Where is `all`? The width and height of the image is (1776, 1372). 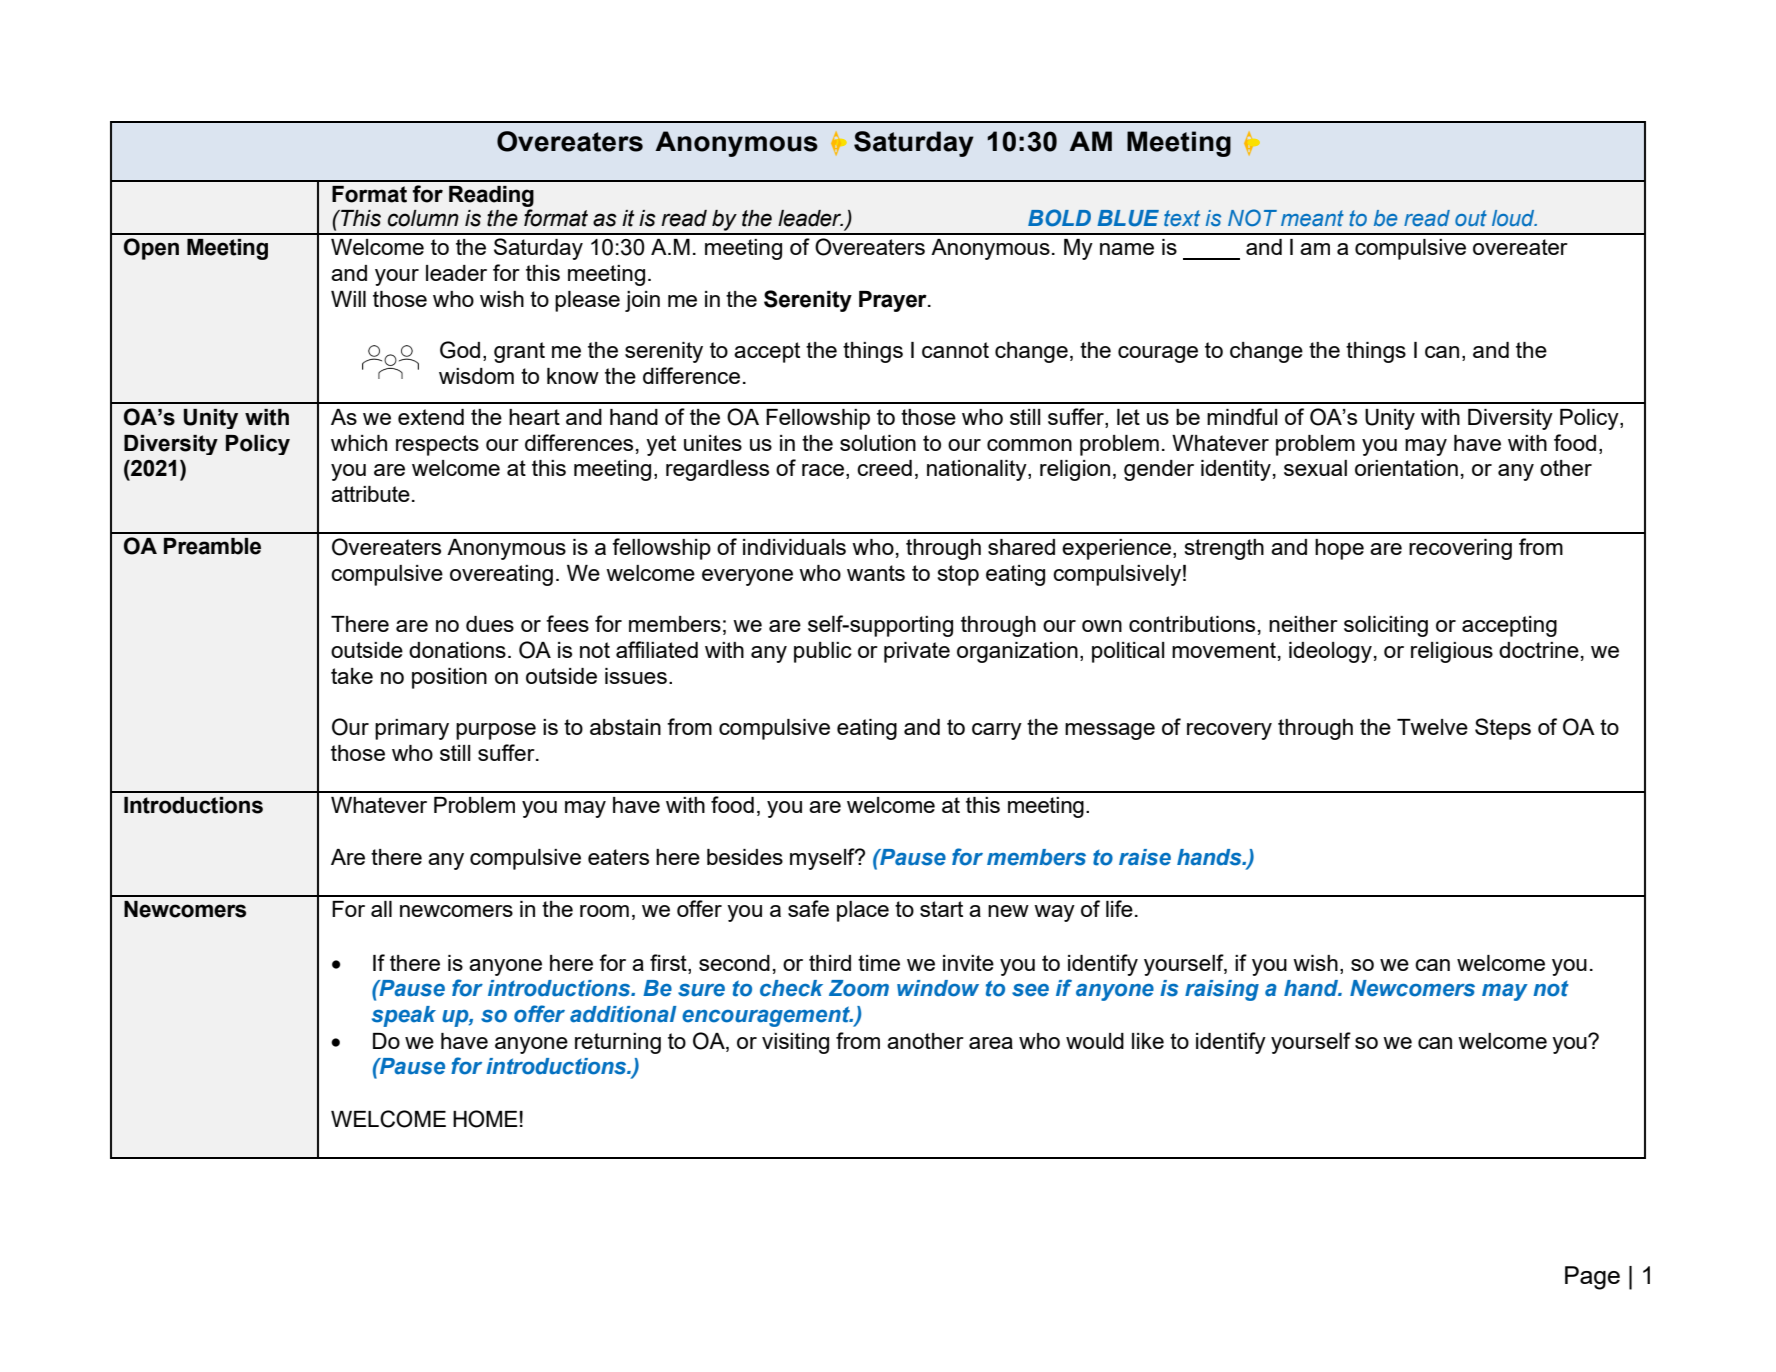
all is located at coordinates (381, 909).
